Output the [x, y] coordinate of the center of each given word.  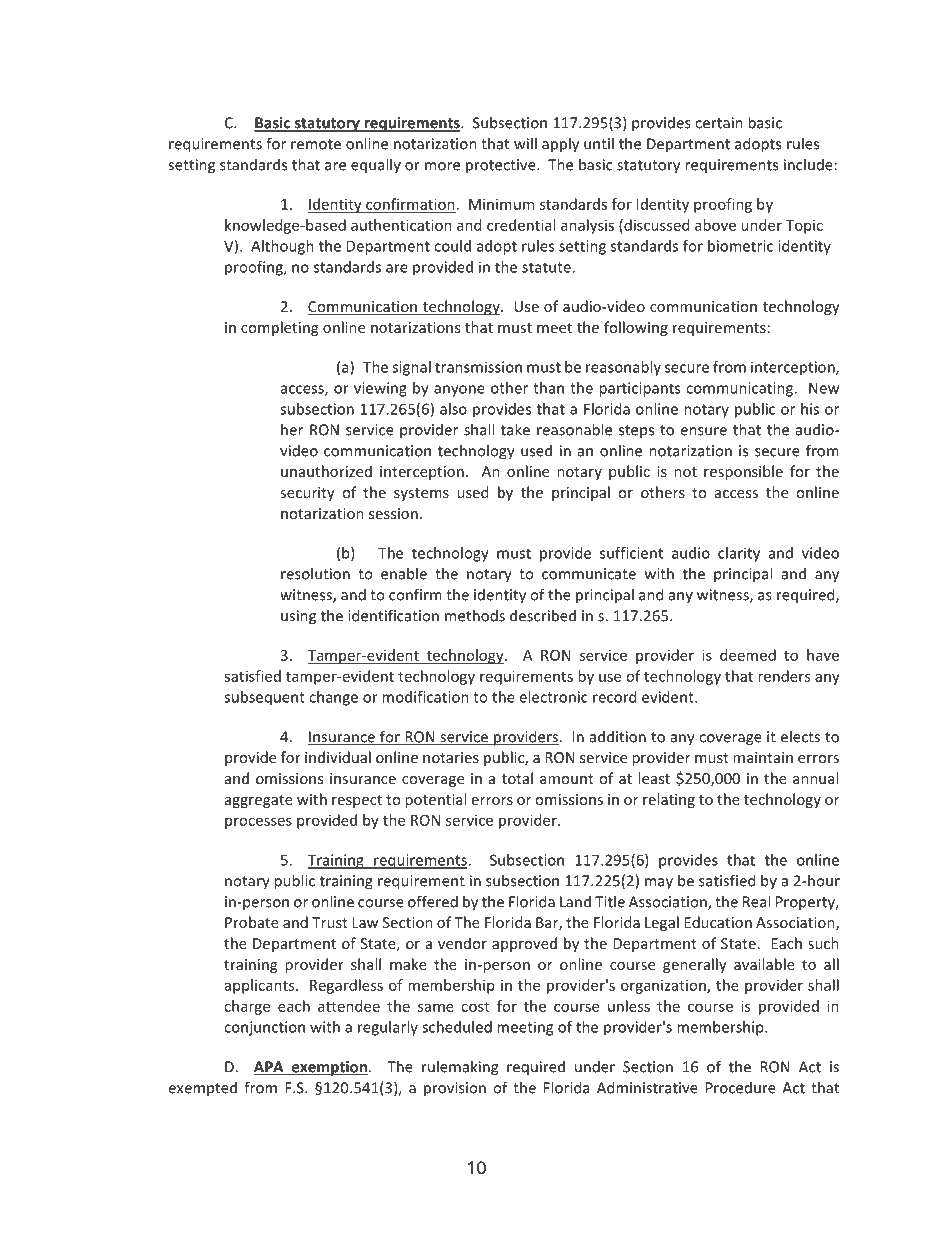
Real [756, 901]
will [525, 143]
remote [316, 144]
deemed [748, 655]
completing [279, 328]
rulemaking [460, 1068]
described [543, 615]
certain [719, 123]
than [548, 388]
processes [258, 823]
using [298, 617]
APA [270, 1068]
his [810, 409]
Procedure [741, 1088]
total [517, 778]
